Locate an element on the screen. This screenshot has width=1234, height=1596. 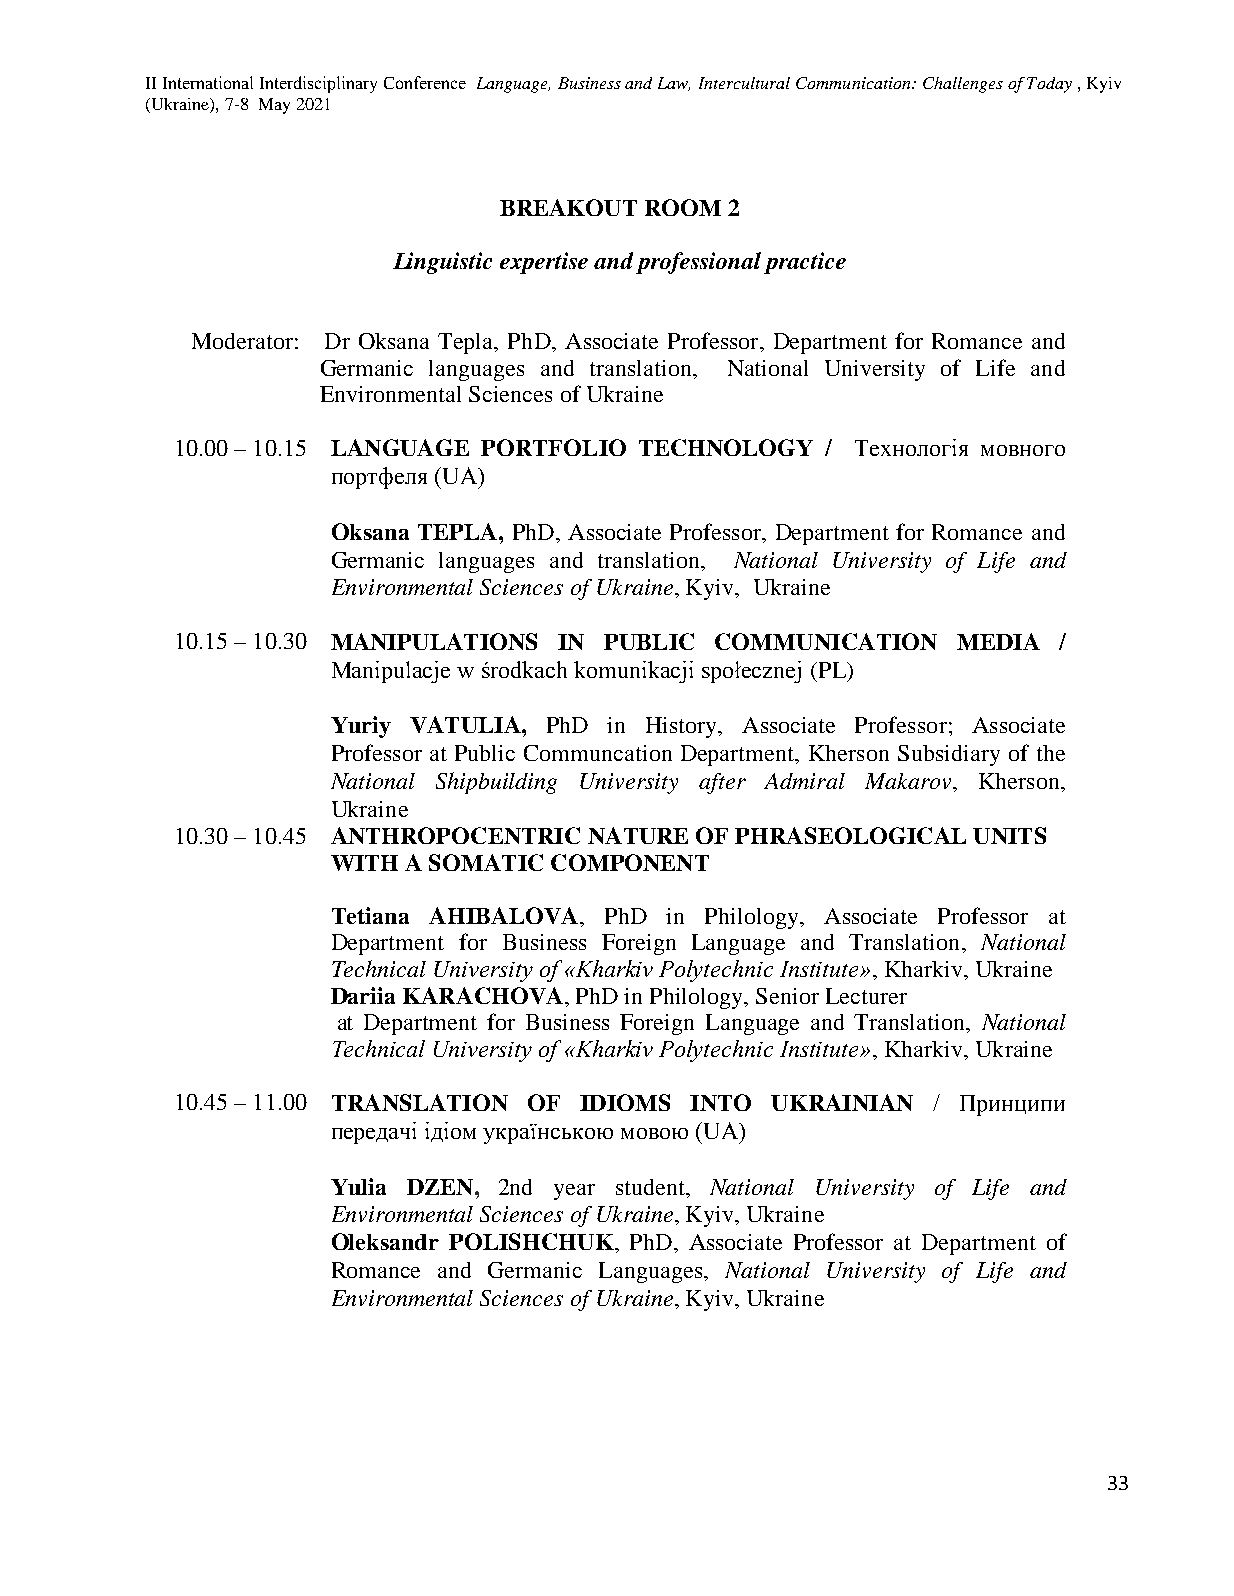
TECHNOLOGY is located at coordinates (726, 447).
